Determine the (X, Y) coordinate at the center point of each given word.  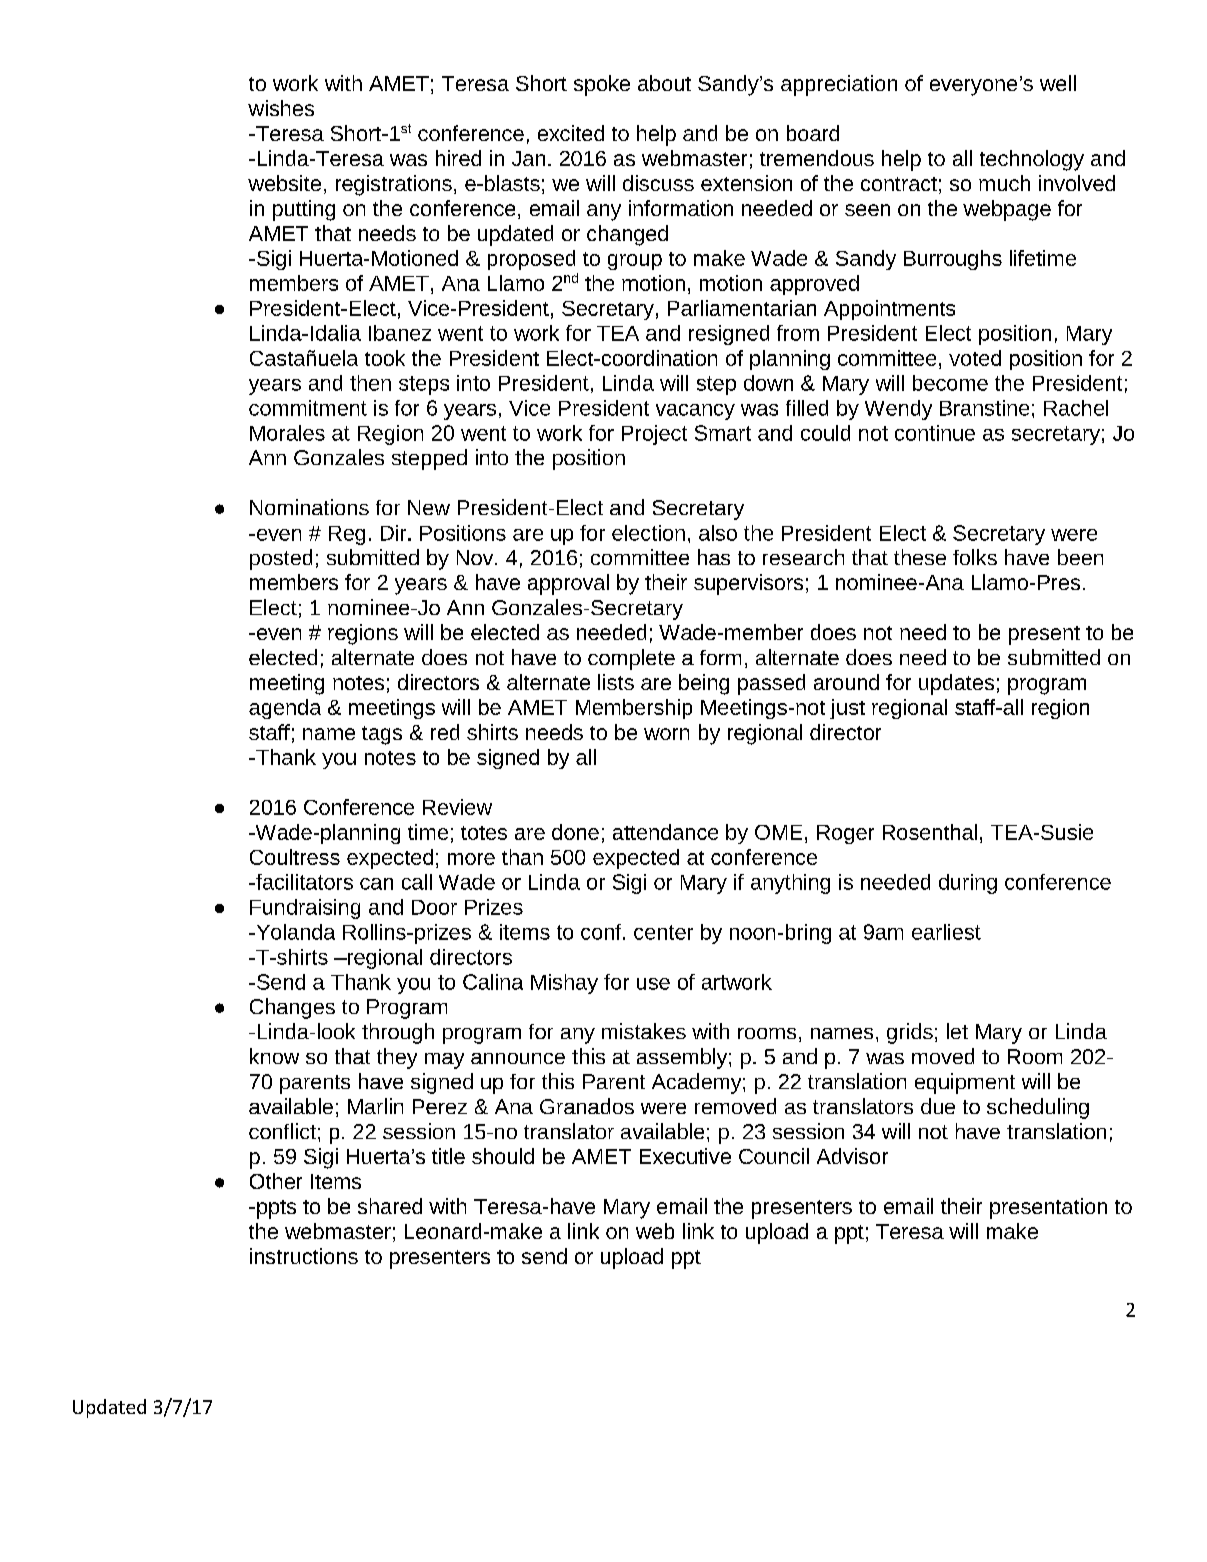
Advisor (852, 1156)
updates (956, 684)
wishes (281, 108)
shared (390, 1206)
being (704, 684)
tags (382, 735)
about (664, 83)
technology (1032, 160)
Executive (685, 1156)
